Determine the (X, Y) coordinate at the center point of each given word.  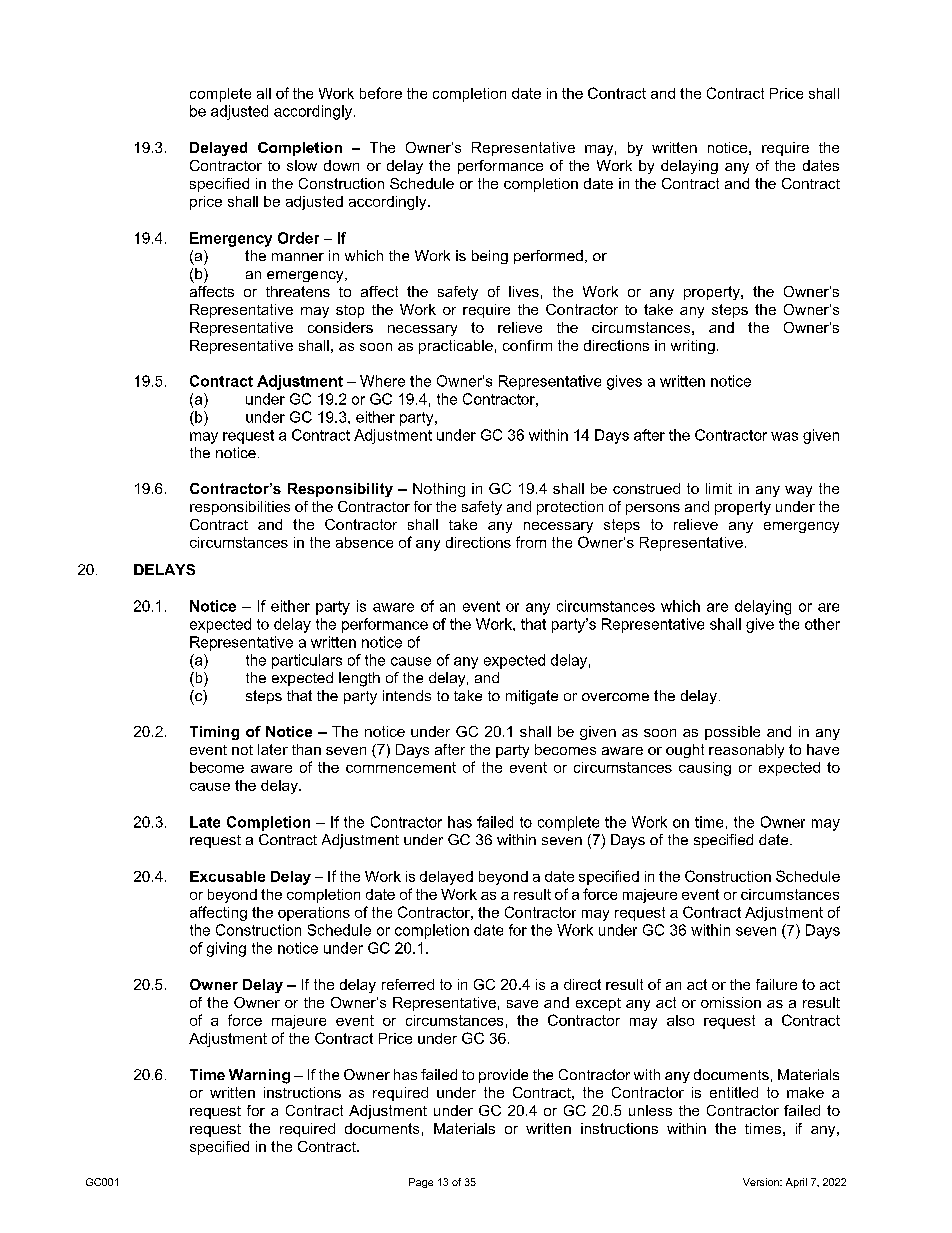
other (822, 624)
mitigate (532, 697)
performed (548, 257)
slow (302, 165)
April (796, 1183)
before (381, 93)
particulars (307, 661)
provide (503, 1076)
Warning (259, 1076)
